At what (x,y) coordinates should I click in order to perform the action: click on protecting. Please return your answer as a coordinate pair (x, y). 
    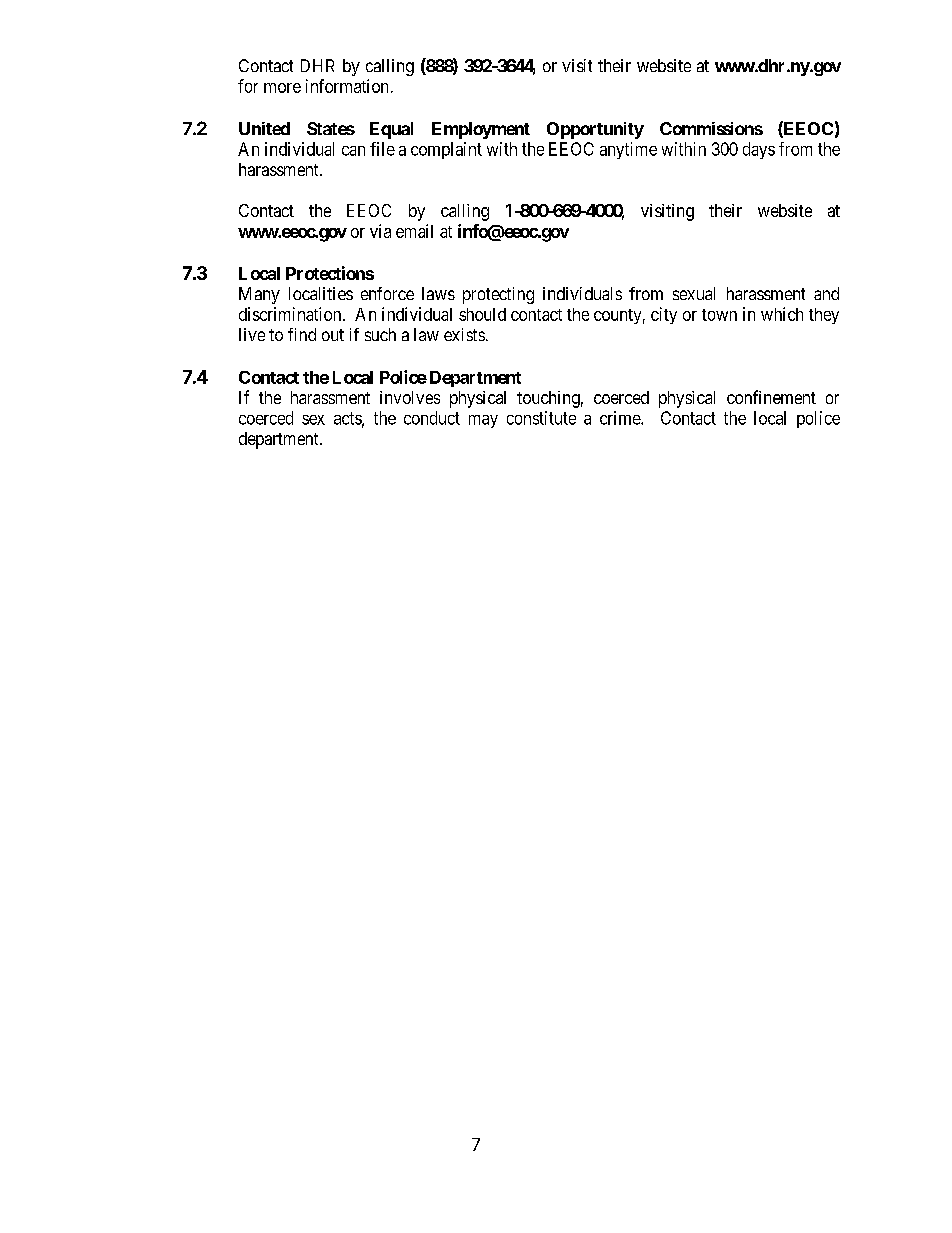
    Looking at the image, I should click on (498, 295).
